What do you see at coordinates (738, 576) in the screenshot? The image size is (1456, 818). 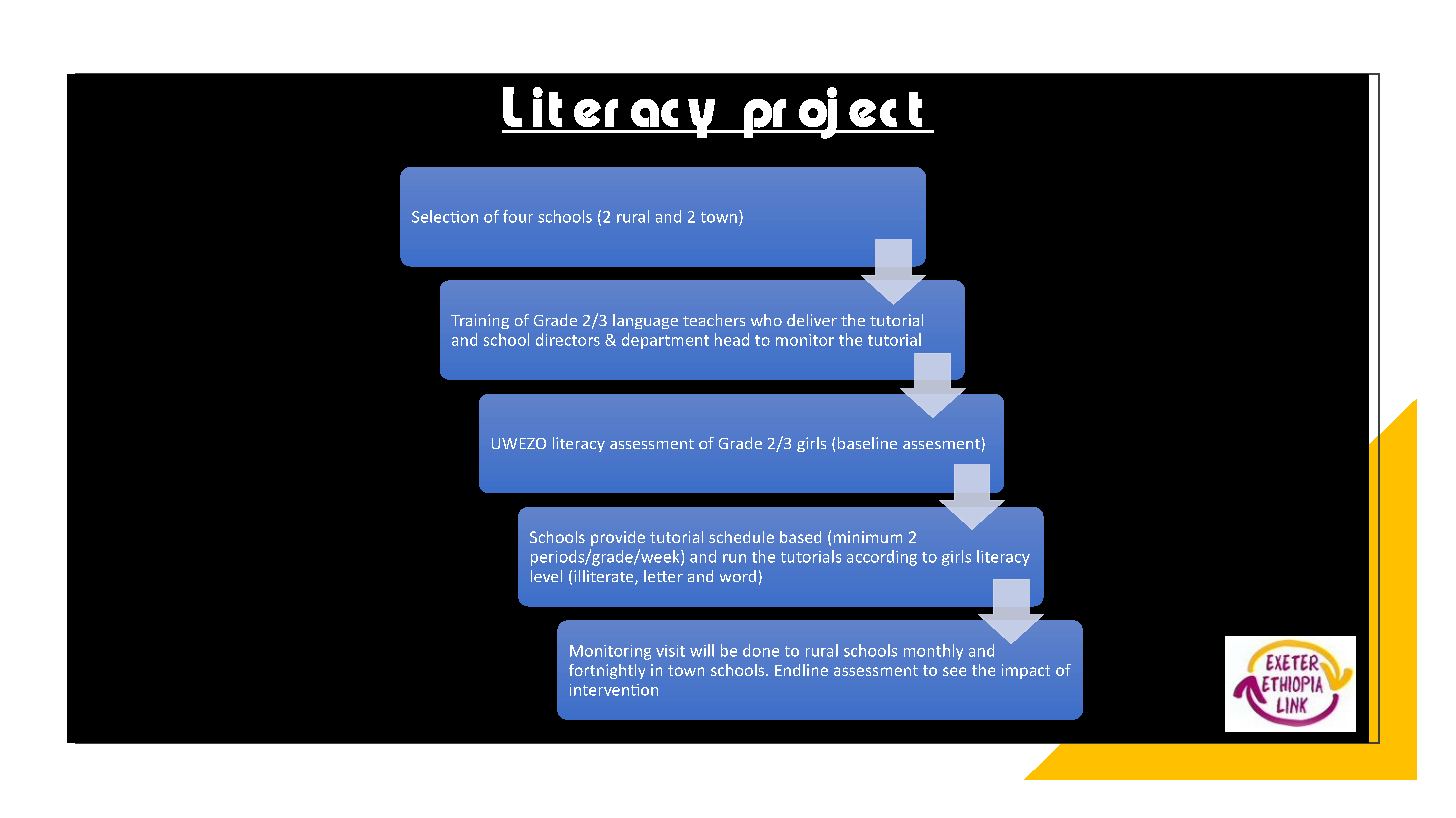 I see `word` at bounding box center [738, 576].
